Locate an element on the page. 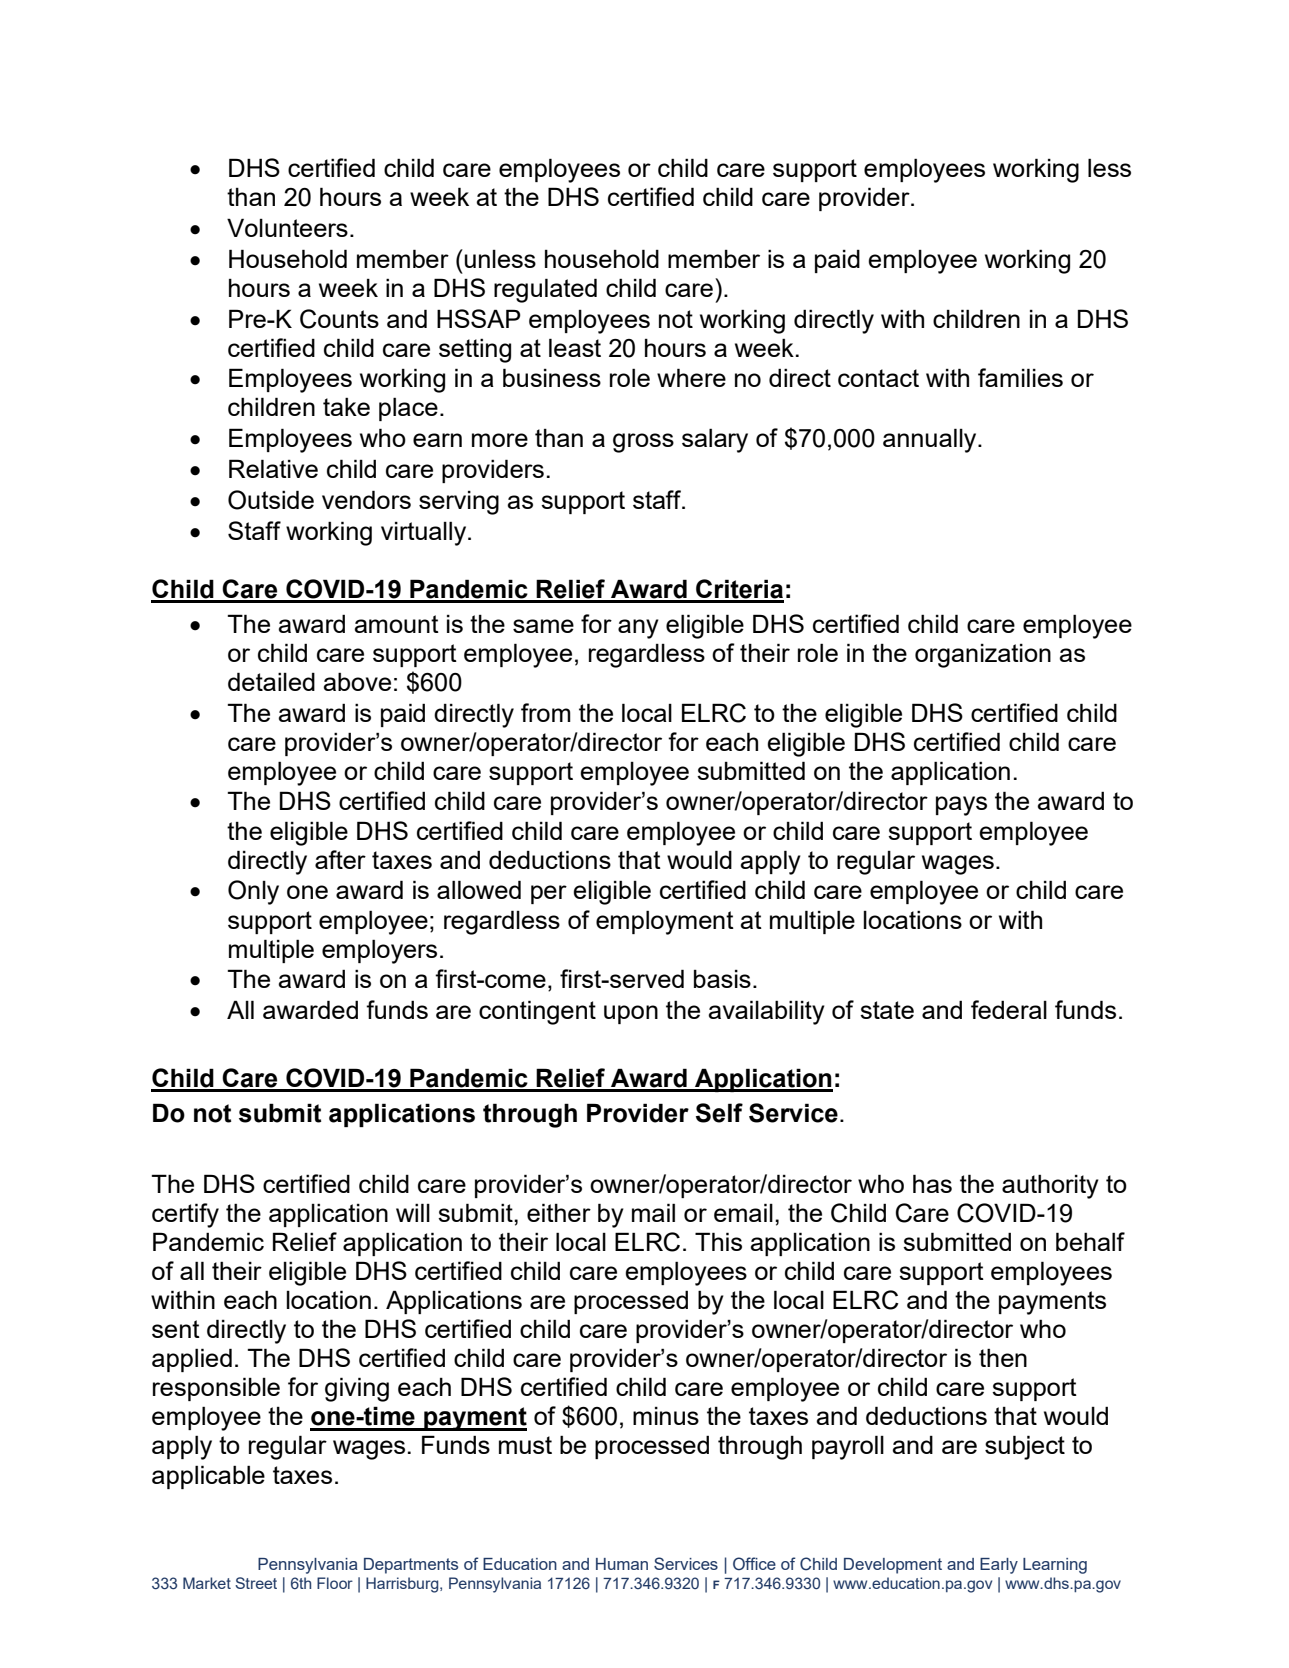 The image size is (1289, 1668). federal is located at coordinates (1009, 1009).
